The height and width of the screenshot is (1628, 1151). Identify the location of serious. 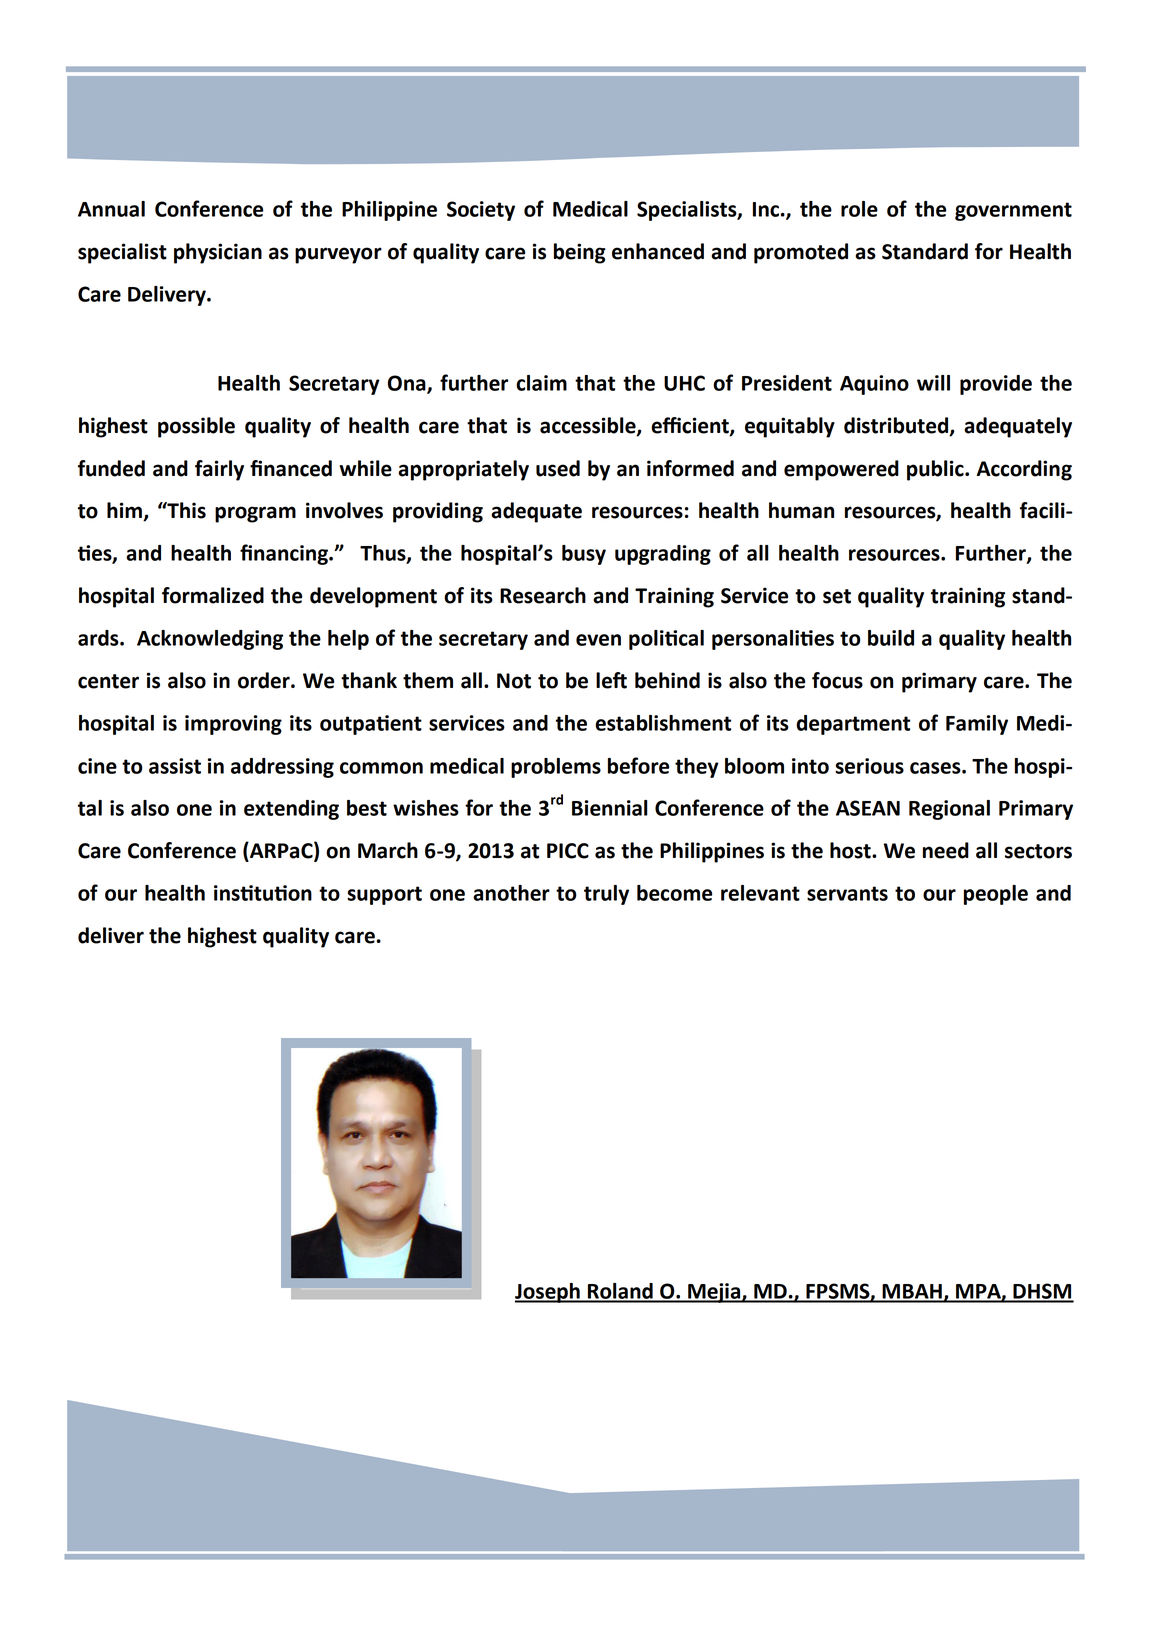
(869, 766).
